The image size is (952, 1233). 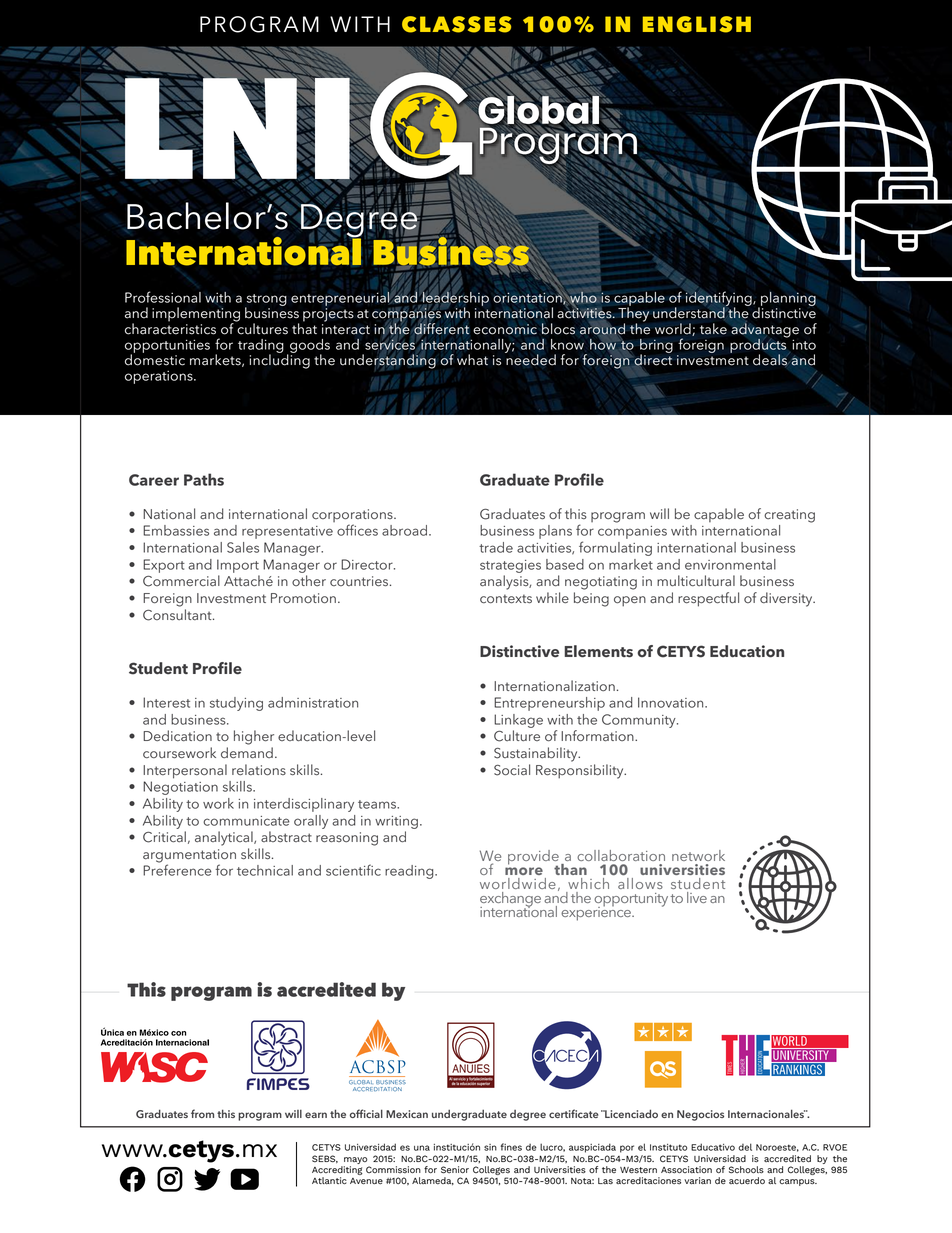 What do you see at coordinates (631, 900) in the document?
I see `opportunity` at bounding box center [631, 900].
